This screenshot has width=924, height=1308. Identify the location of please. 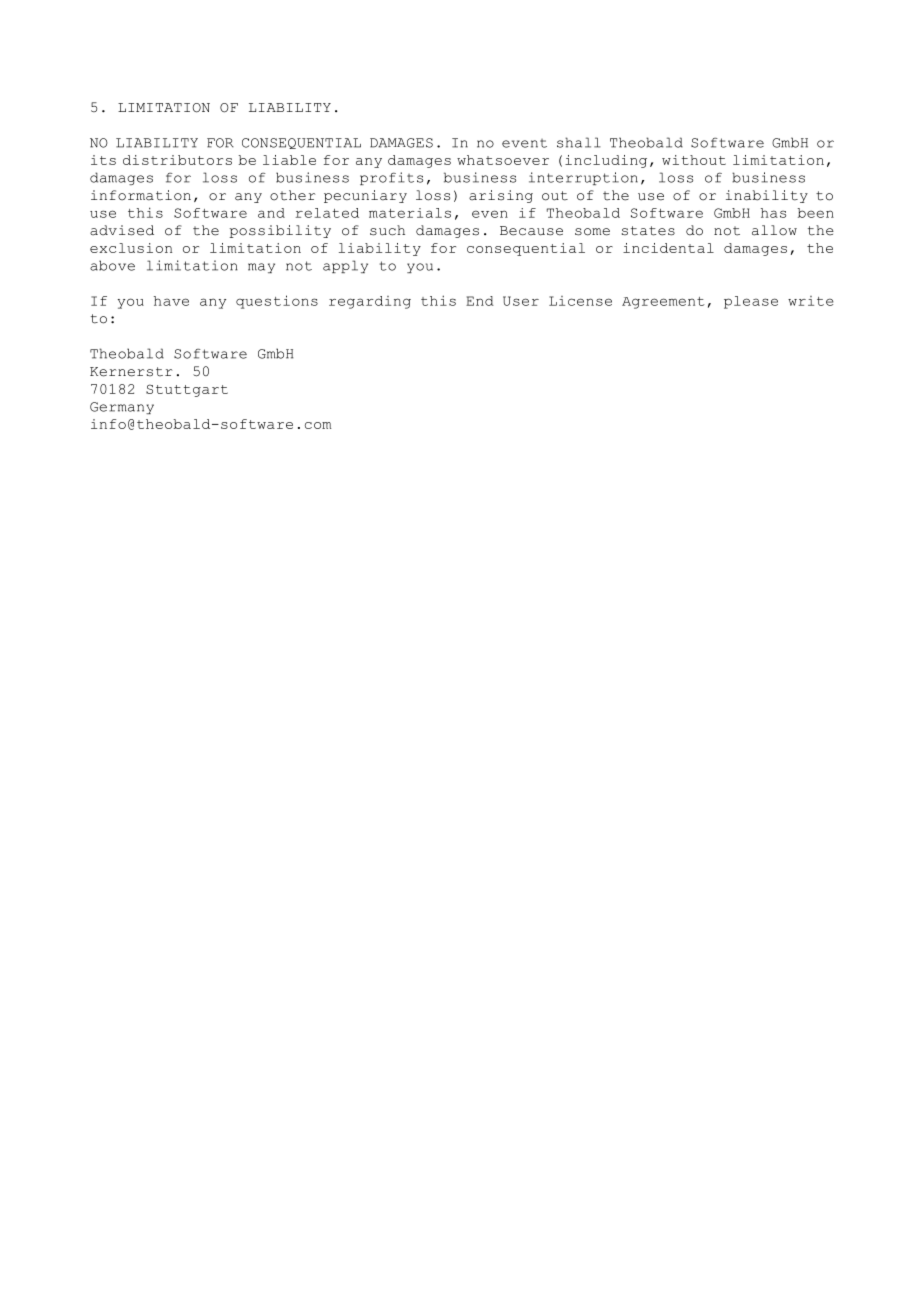
(751, 302).
